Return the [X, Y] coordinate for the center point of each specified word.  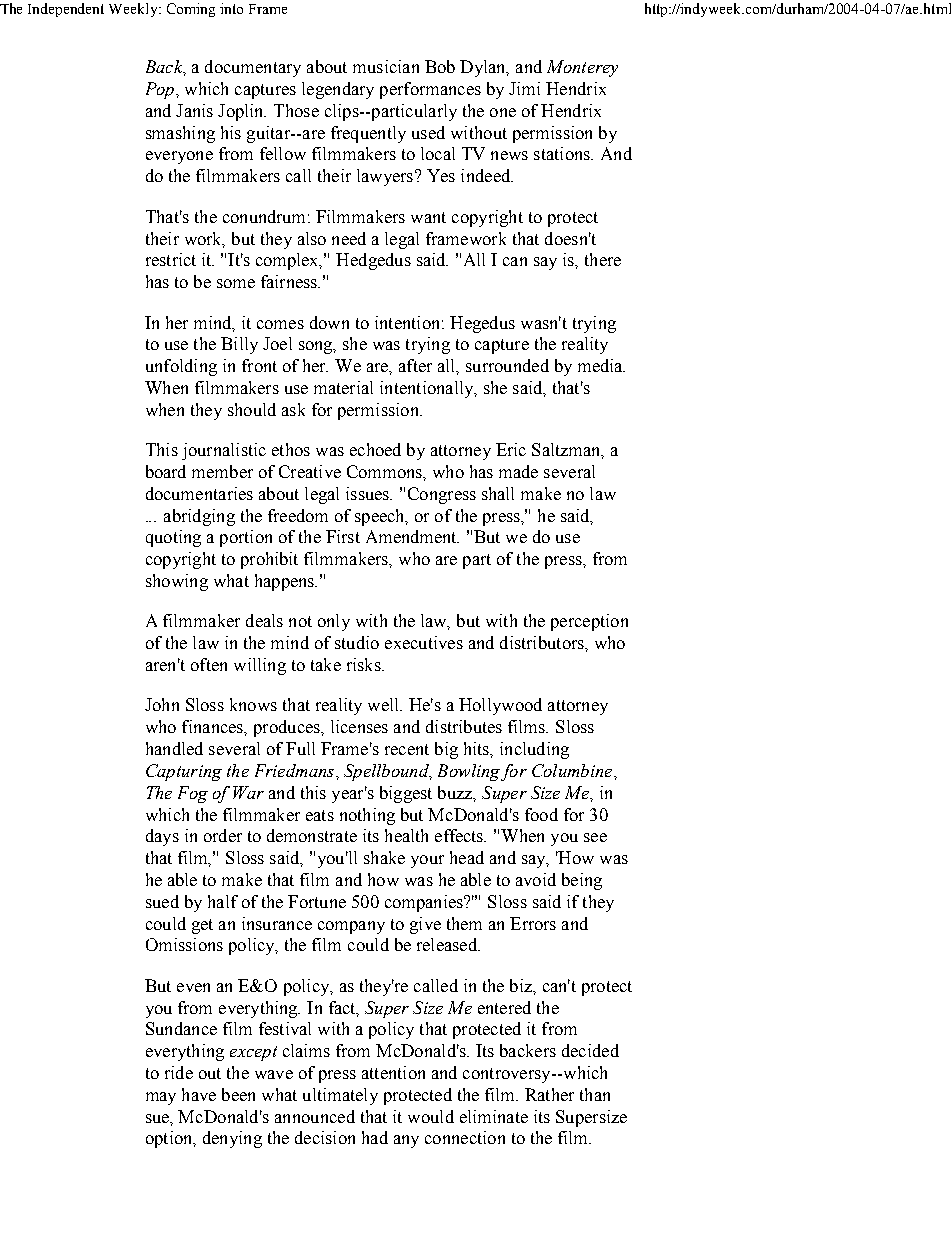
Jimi [524, 88]
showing [177, 582]
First [343, 536]
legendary [338, 90]
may [161, 1098]
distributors [543, 642]
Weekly [134, 10]
